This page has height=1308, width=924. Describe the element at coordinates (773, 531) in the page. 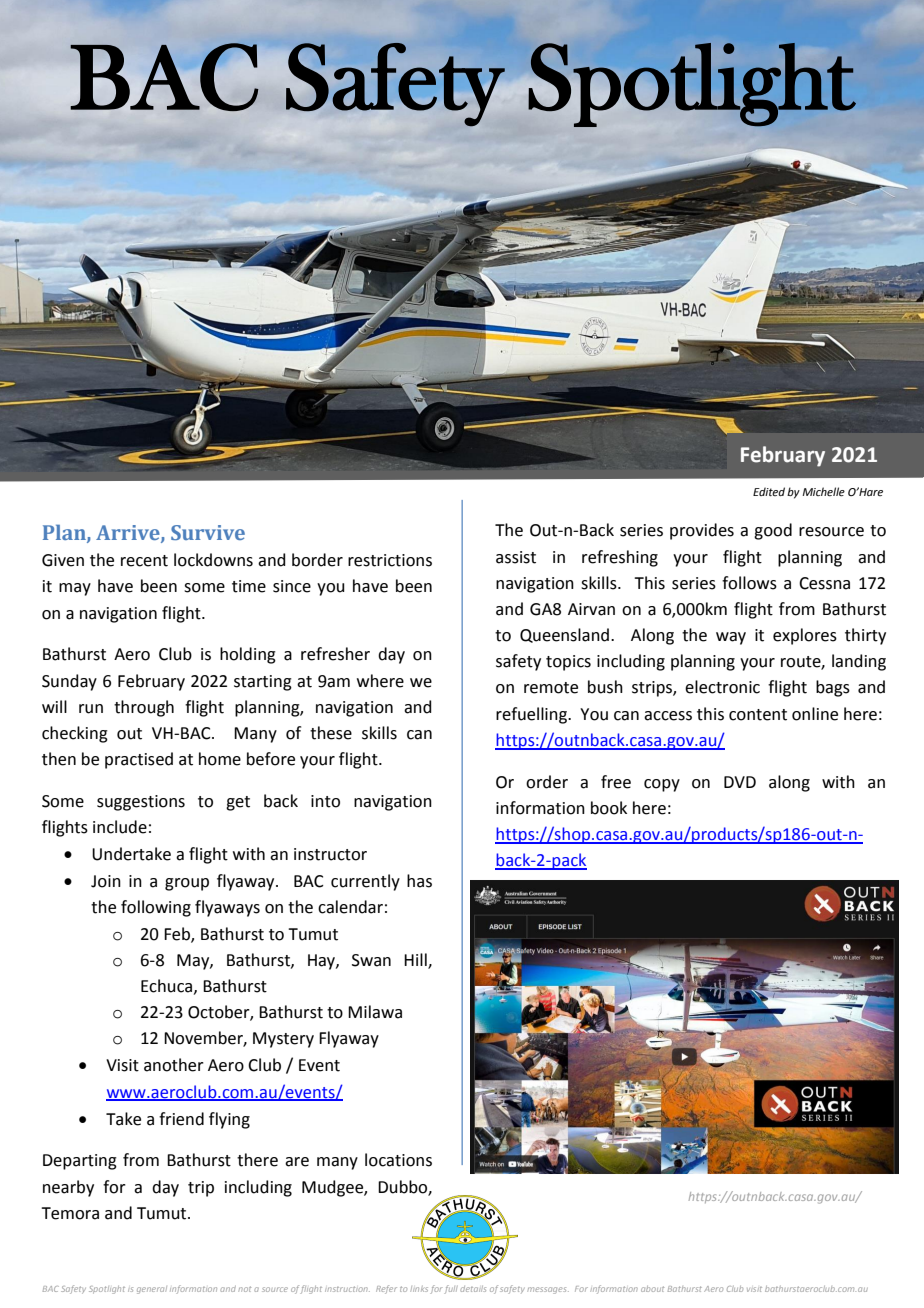

I see `good` at that location.
